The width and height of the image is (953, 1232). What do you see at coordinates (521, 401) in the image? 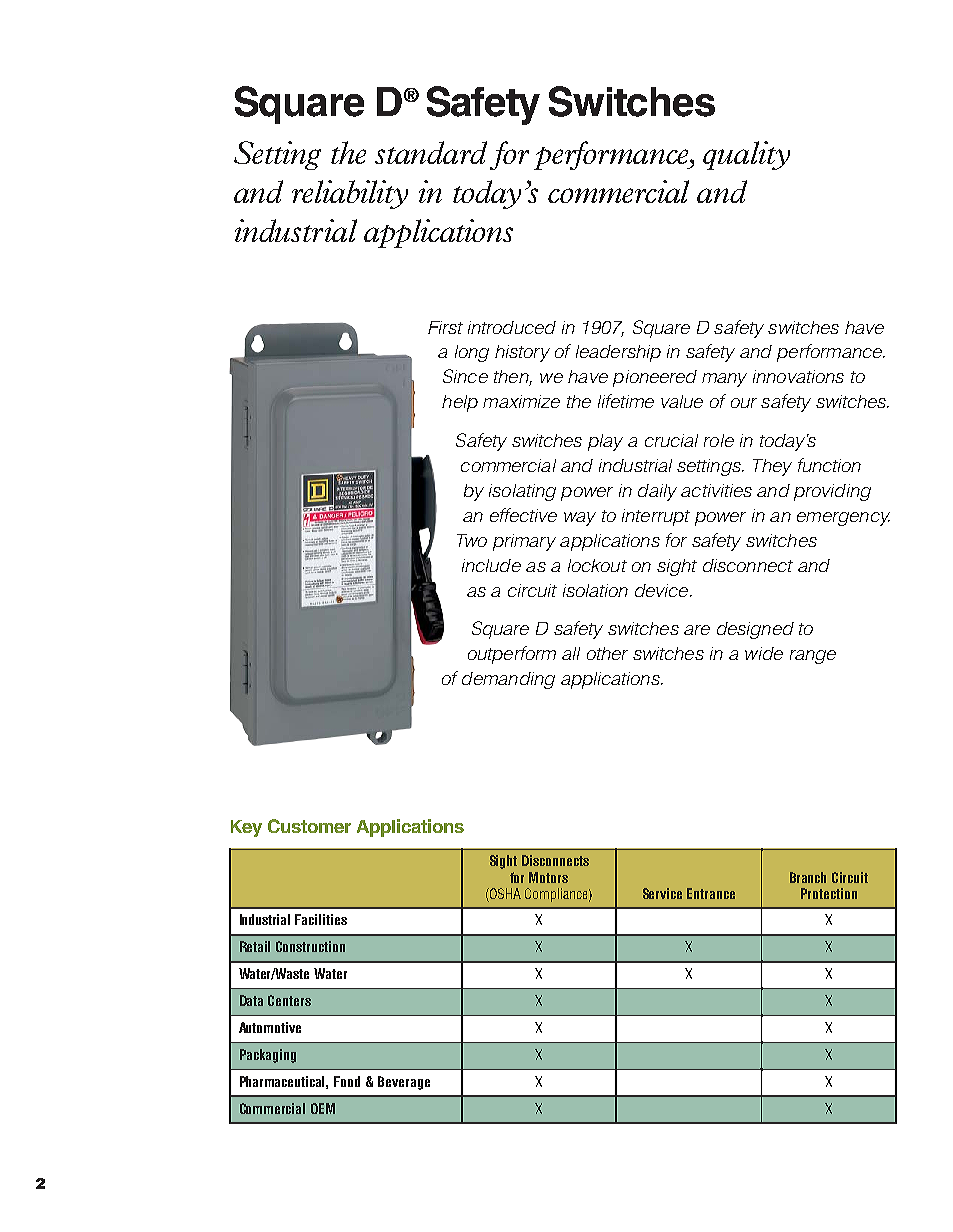
I see `maximize` at bounding box center [521, 401].
